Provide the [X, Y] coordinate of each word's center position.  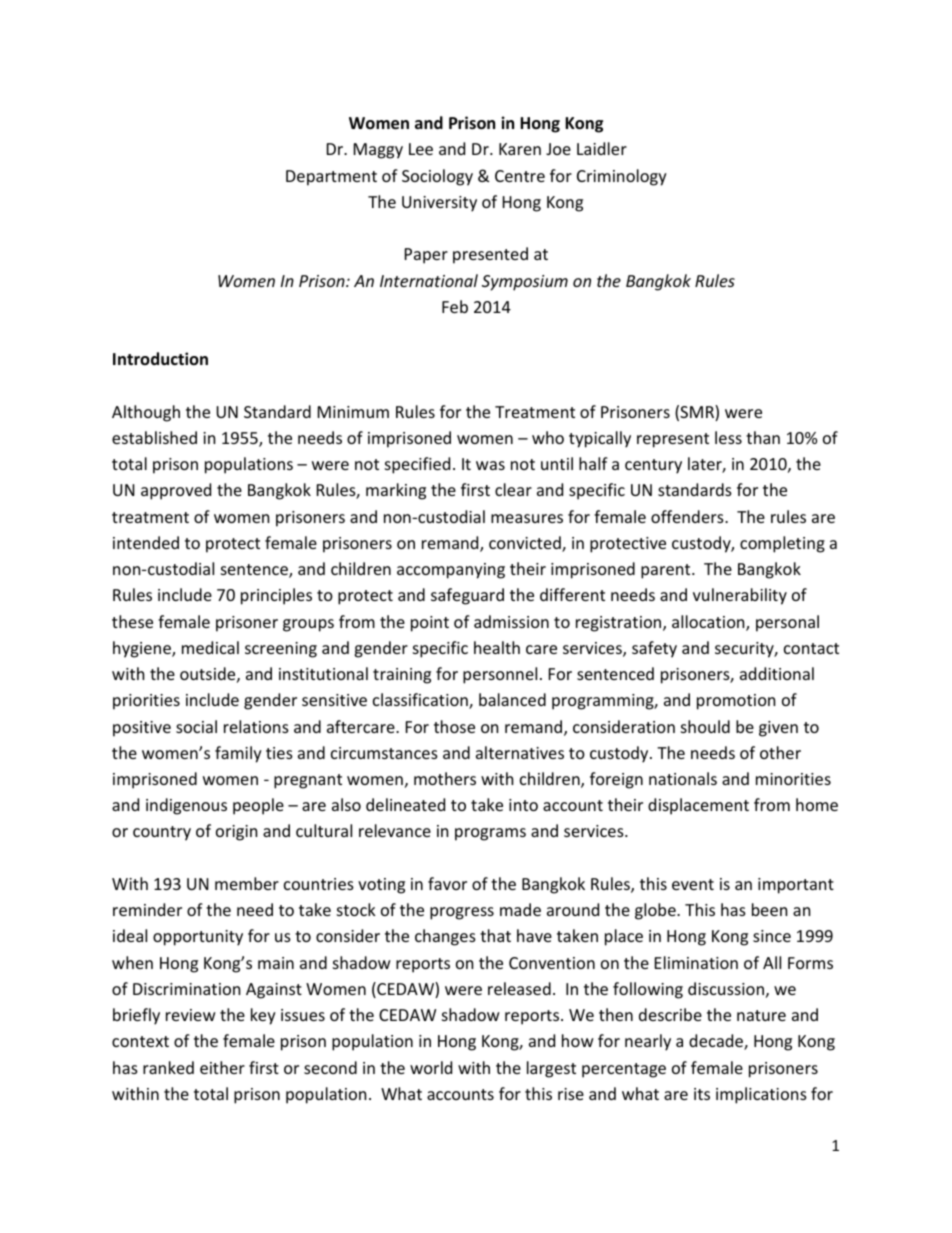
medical [210, 647]
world [431, 1067]
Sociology [437, 177]
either [222, 1067]
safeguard [467, 596]
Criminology [622, 177]
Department [331, 178]
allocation [709, 623]
